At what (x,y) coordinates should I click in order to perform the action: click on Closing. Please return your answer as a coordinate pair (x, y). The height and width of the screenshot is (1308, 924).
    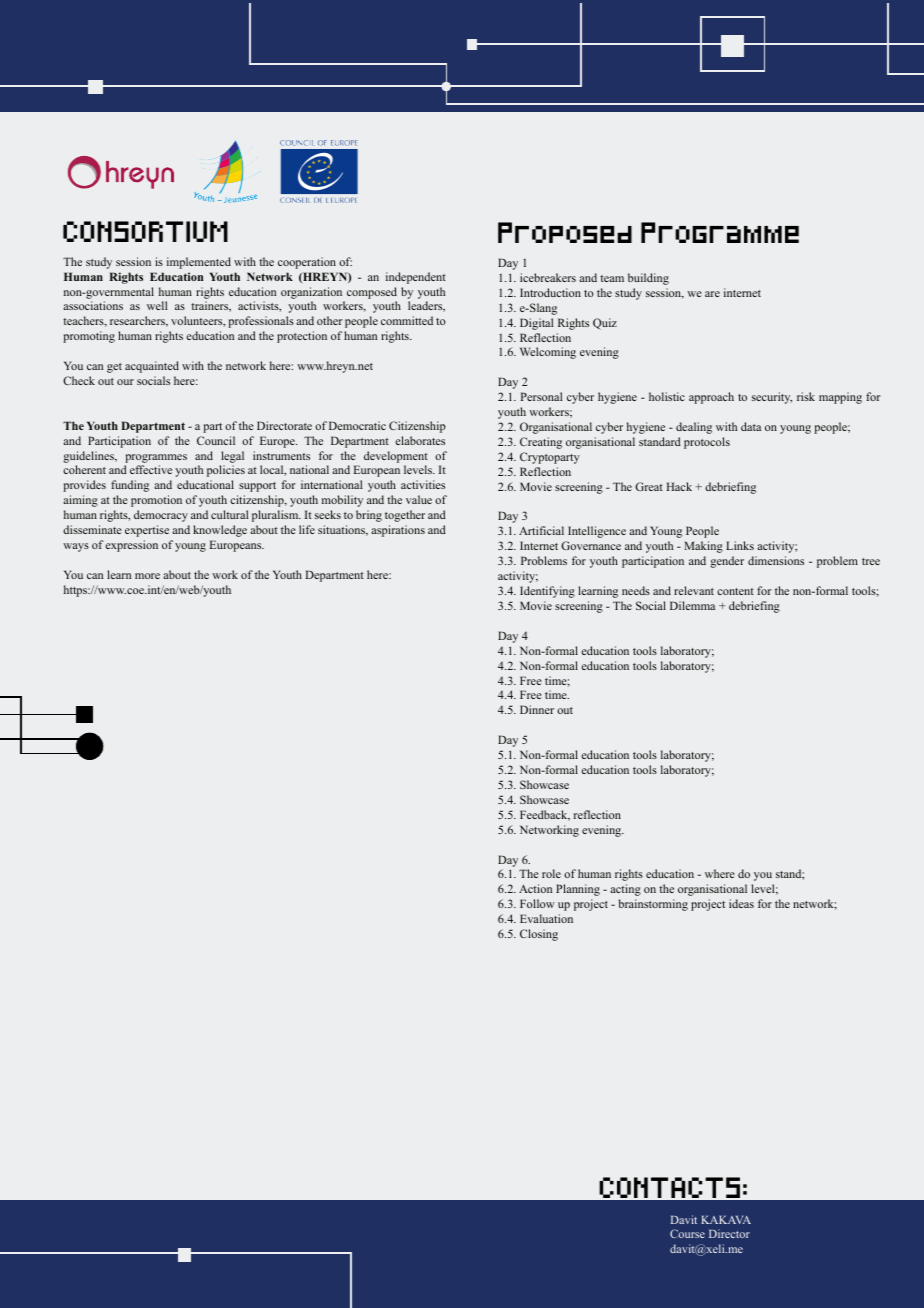
    Looking at the image, I should click on (539, 935).
